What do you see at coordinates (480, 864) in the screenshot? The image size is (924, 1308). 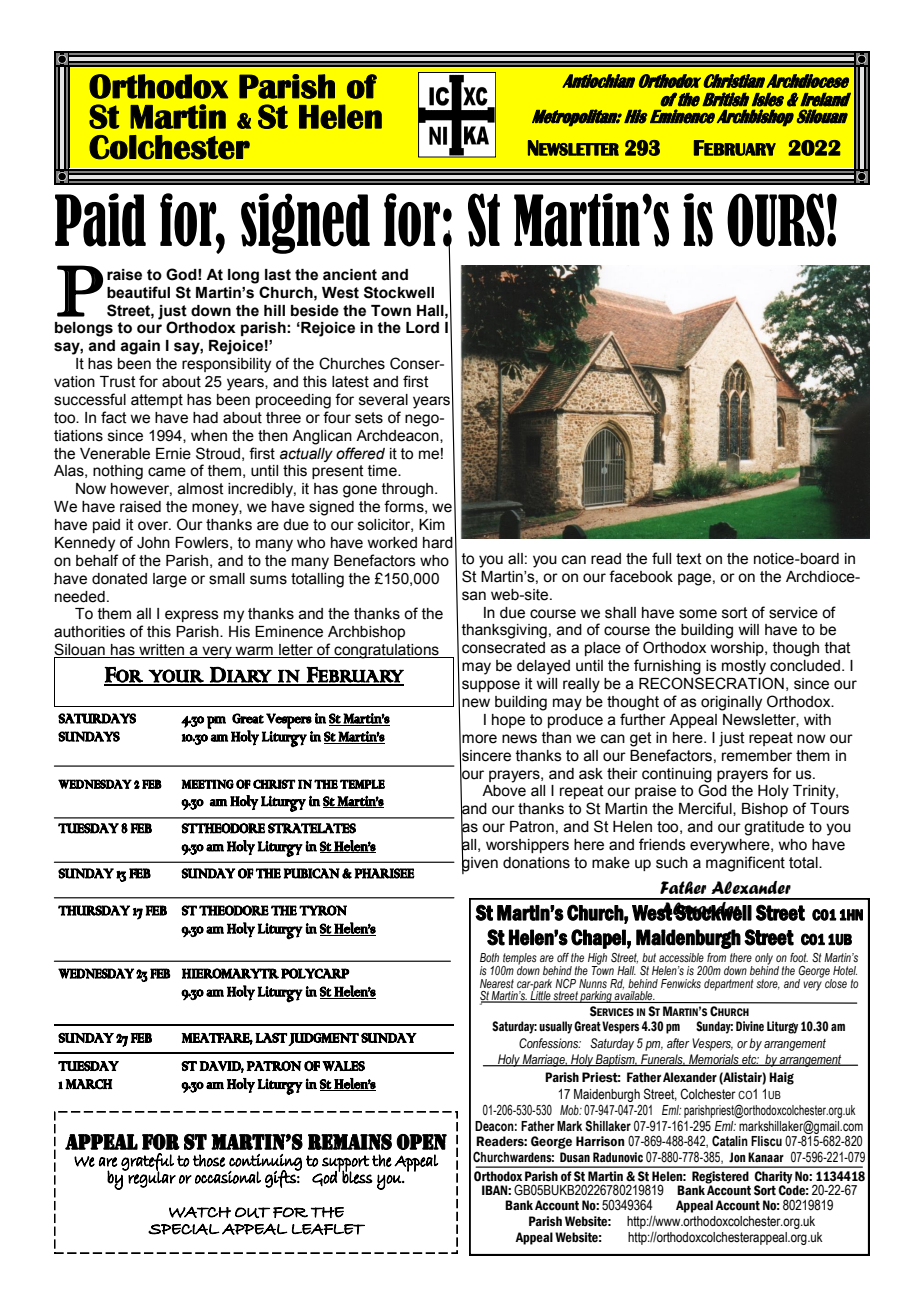 I see `given` at bounding box center [480, 864].
